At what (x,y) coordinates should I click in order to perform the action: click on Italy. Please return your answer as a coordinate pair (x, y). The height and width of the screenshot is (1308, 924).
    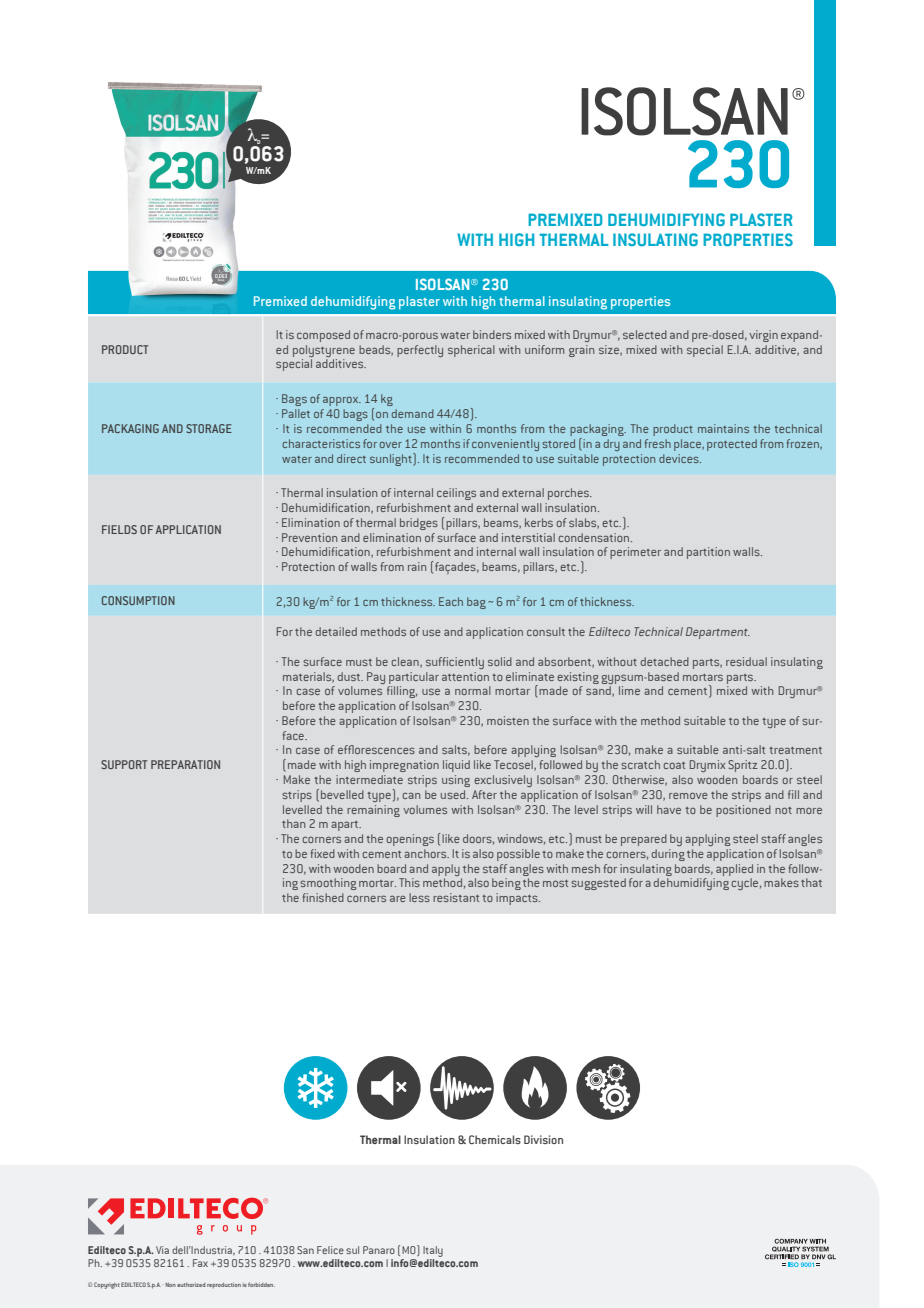
    Looking at the image, I should click on (433, 1251).
